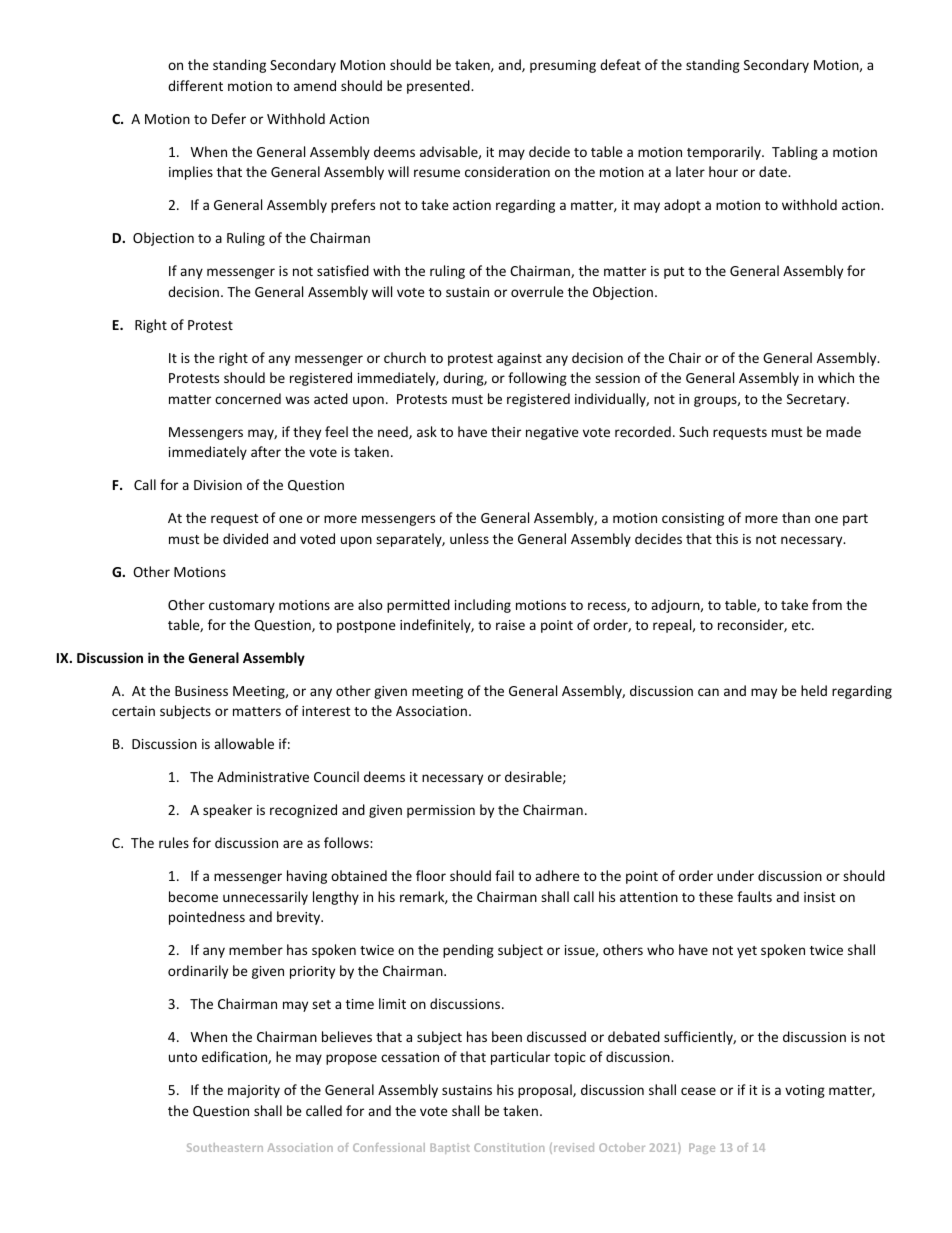 The height and width of the screenshot is (1233, 952). I want to click on presented, so click(439, 87).
